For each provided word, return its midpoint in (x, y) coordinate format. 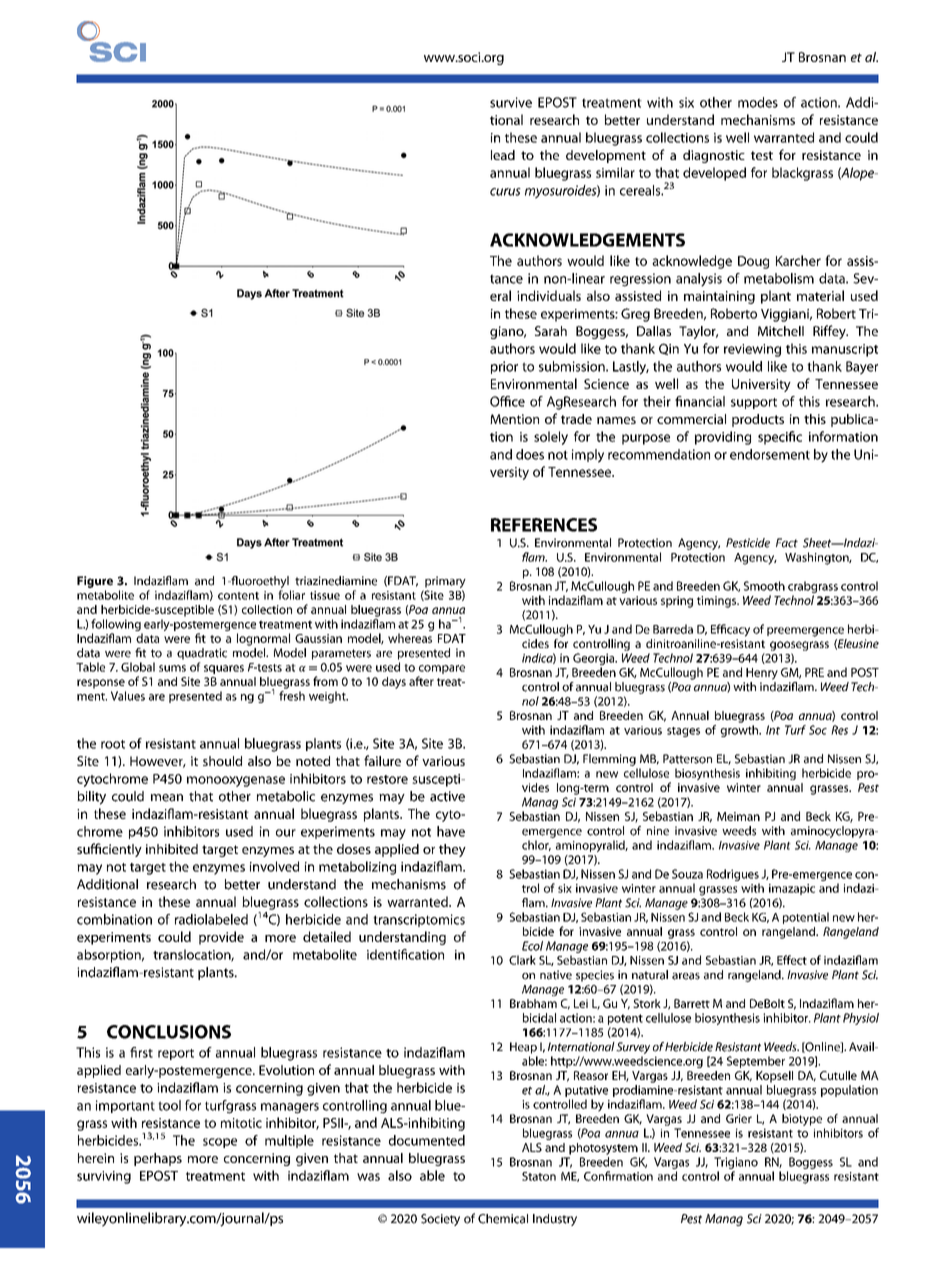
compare (442, 669)
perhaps (158, 1159)
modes (758, 102)
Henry (762, 674)
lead (503, 155)
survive (511, 102)
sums (172, 668)
